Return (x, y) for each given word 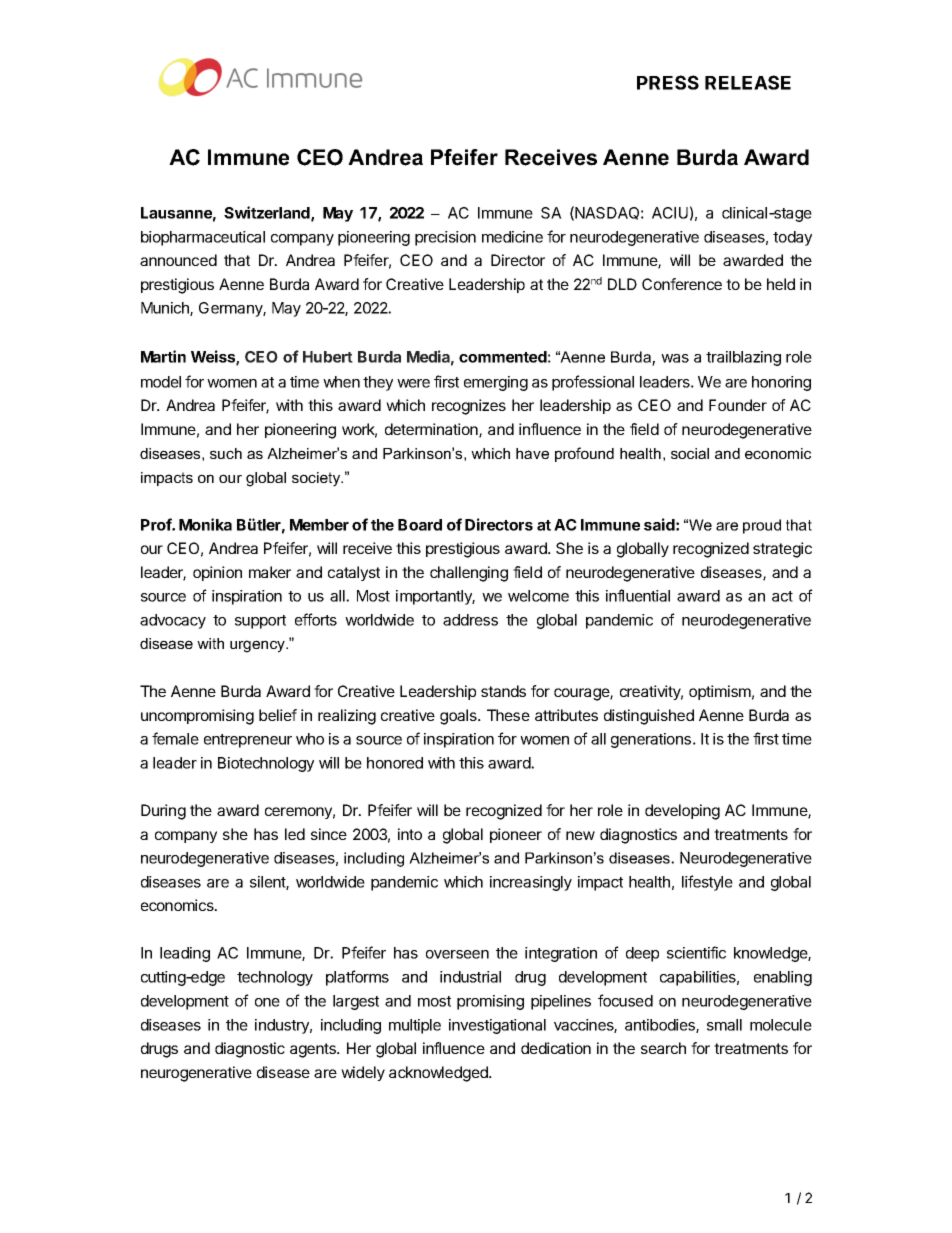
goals (459, 717)
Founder (738, 405)
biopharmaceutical (203, 238)
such (226, 453)
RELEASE (748, 82)
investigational (497, 1026)
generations (652, 740)
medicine (512, 237)
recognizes (469, 407)
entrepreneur (248, 741)
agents (314, 1050)
